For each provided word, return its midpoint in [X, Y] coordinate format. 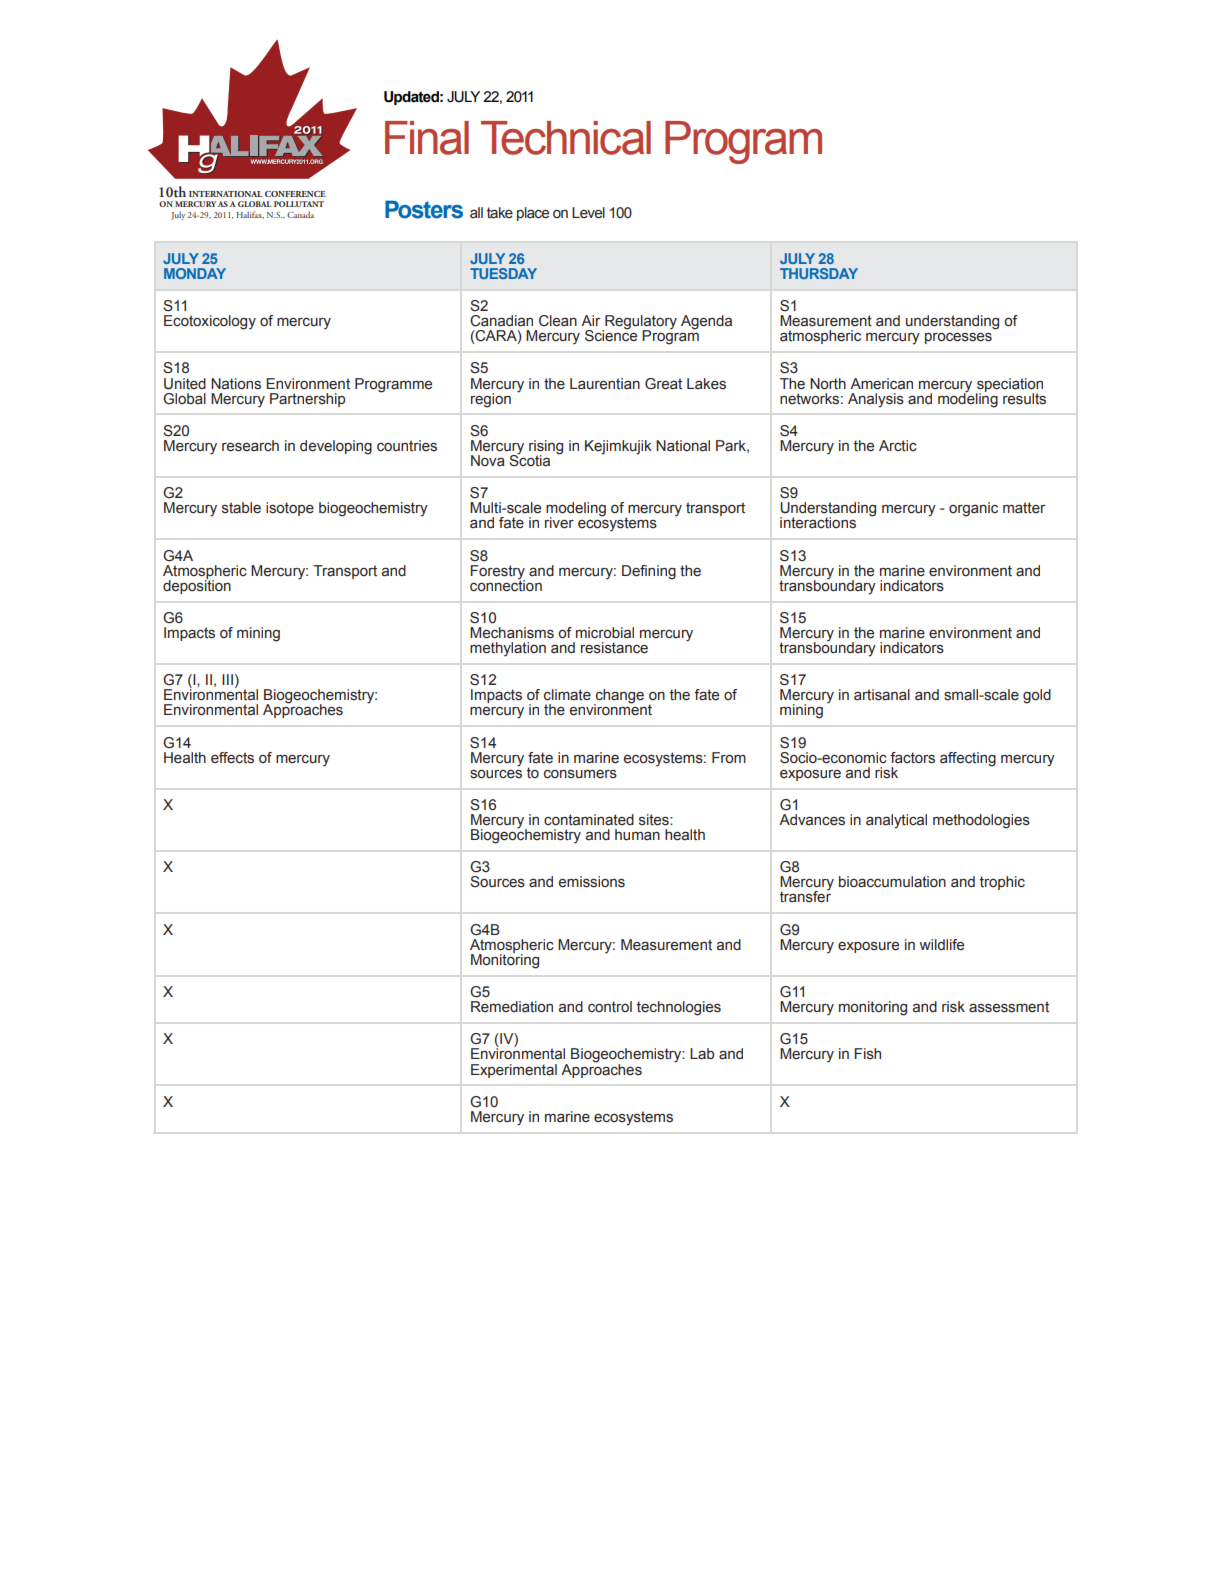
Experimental [514, 1071]
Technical [566, 138]
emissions [592, 882]
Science [611, 335]
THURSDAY [819, 273]
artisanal [882, 695]
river [559, 523]
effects [232, 758]
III [227, 679]
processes [958, 338]
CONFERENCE [295, 194]
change [619, 697]
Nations [236, 384]
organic [973, 509]
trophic [1002, 883]
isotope [290, 509]
